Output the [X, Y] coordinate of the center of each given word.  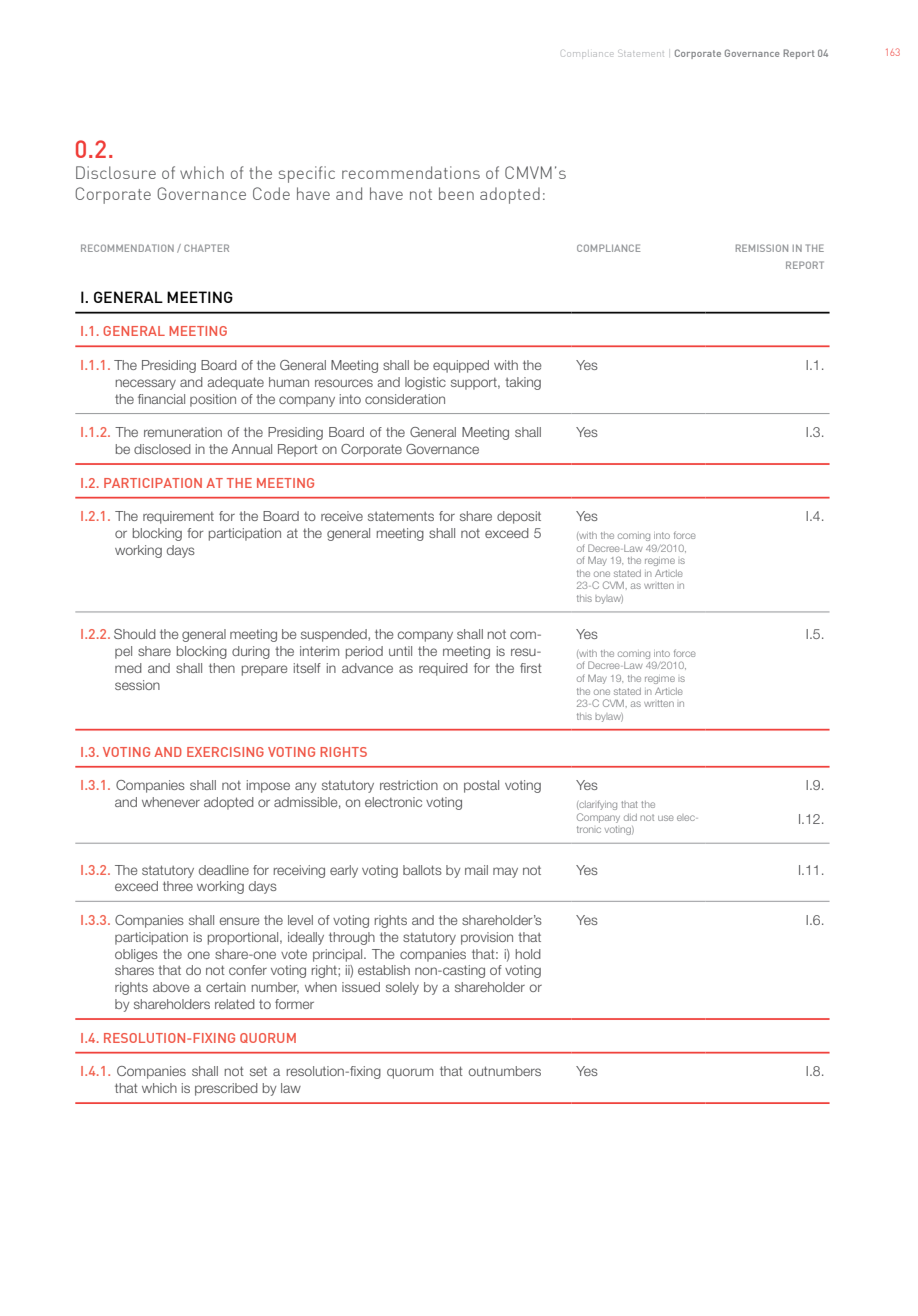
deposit [519, 517]
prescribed [226, 1089]
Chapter [206, 248]
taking [523, 383]
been [456, 193]
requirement [178, 517]
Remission [762, 248]
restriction [409, 785]
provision [487, 938]
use [666, 818]
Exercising [225, 752]
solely [402, 988]
